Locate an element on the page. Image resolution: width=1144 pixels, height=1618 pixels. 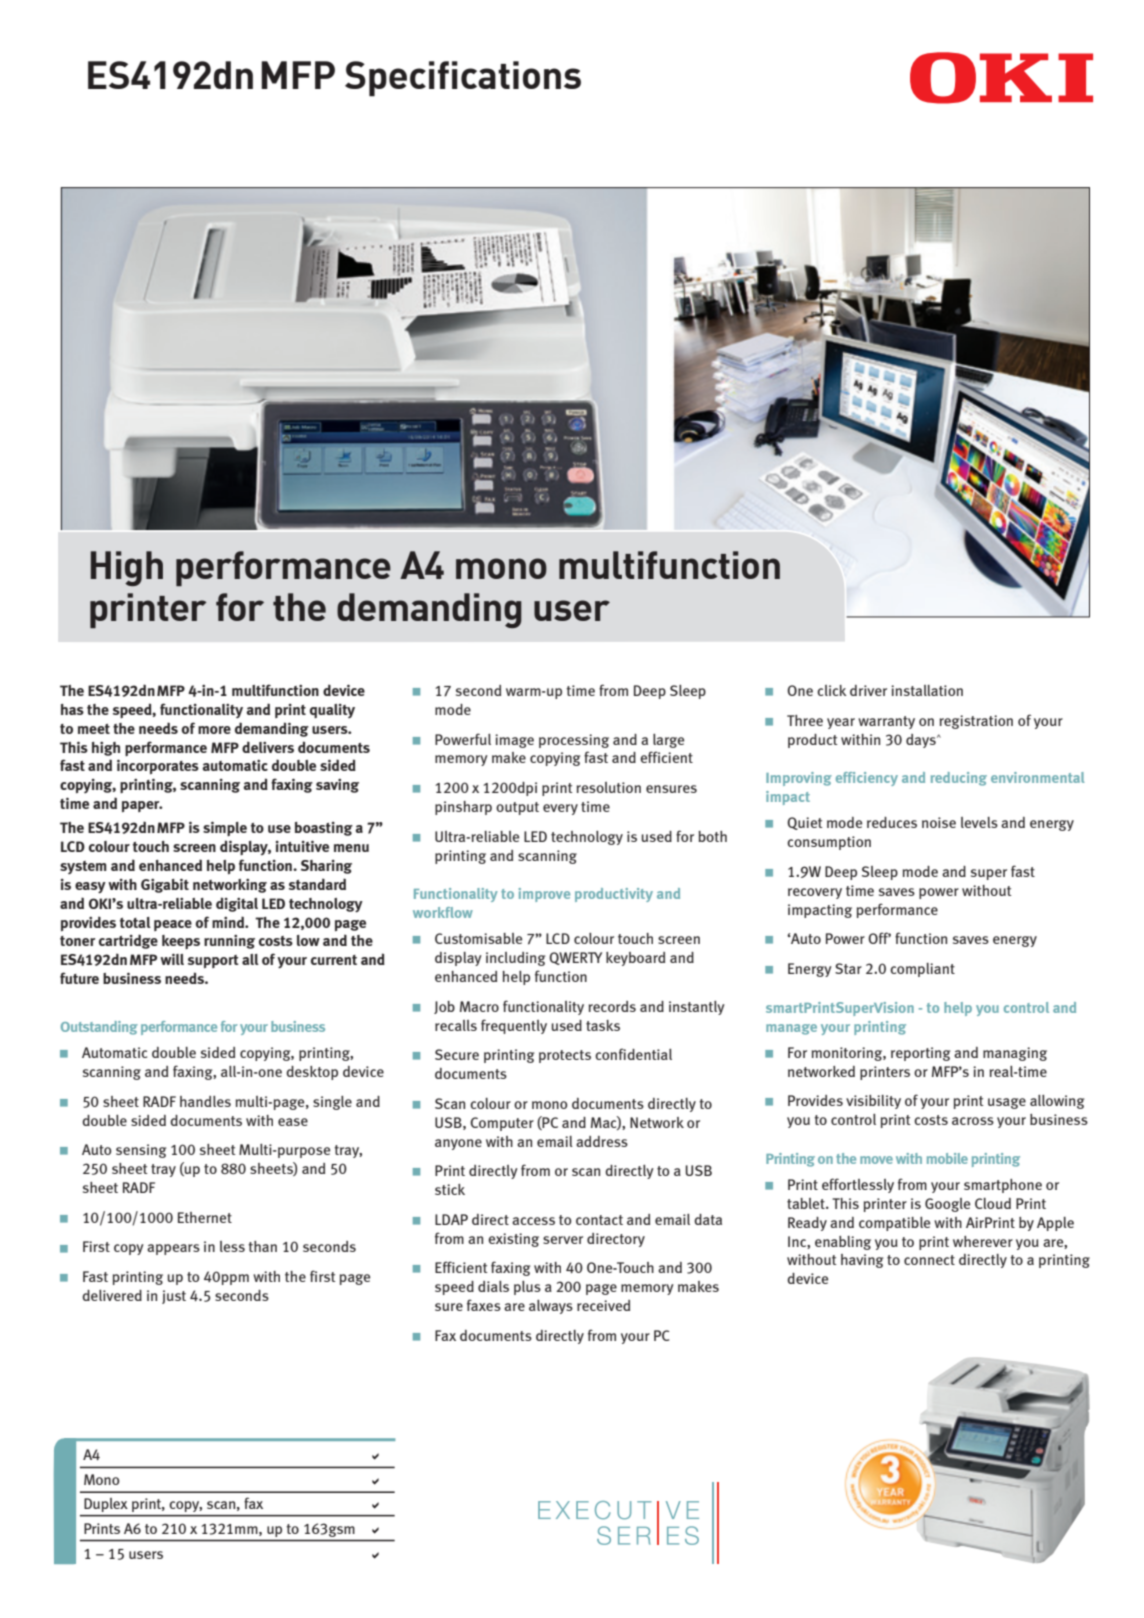
peace is located at coordinates (173, 925).
